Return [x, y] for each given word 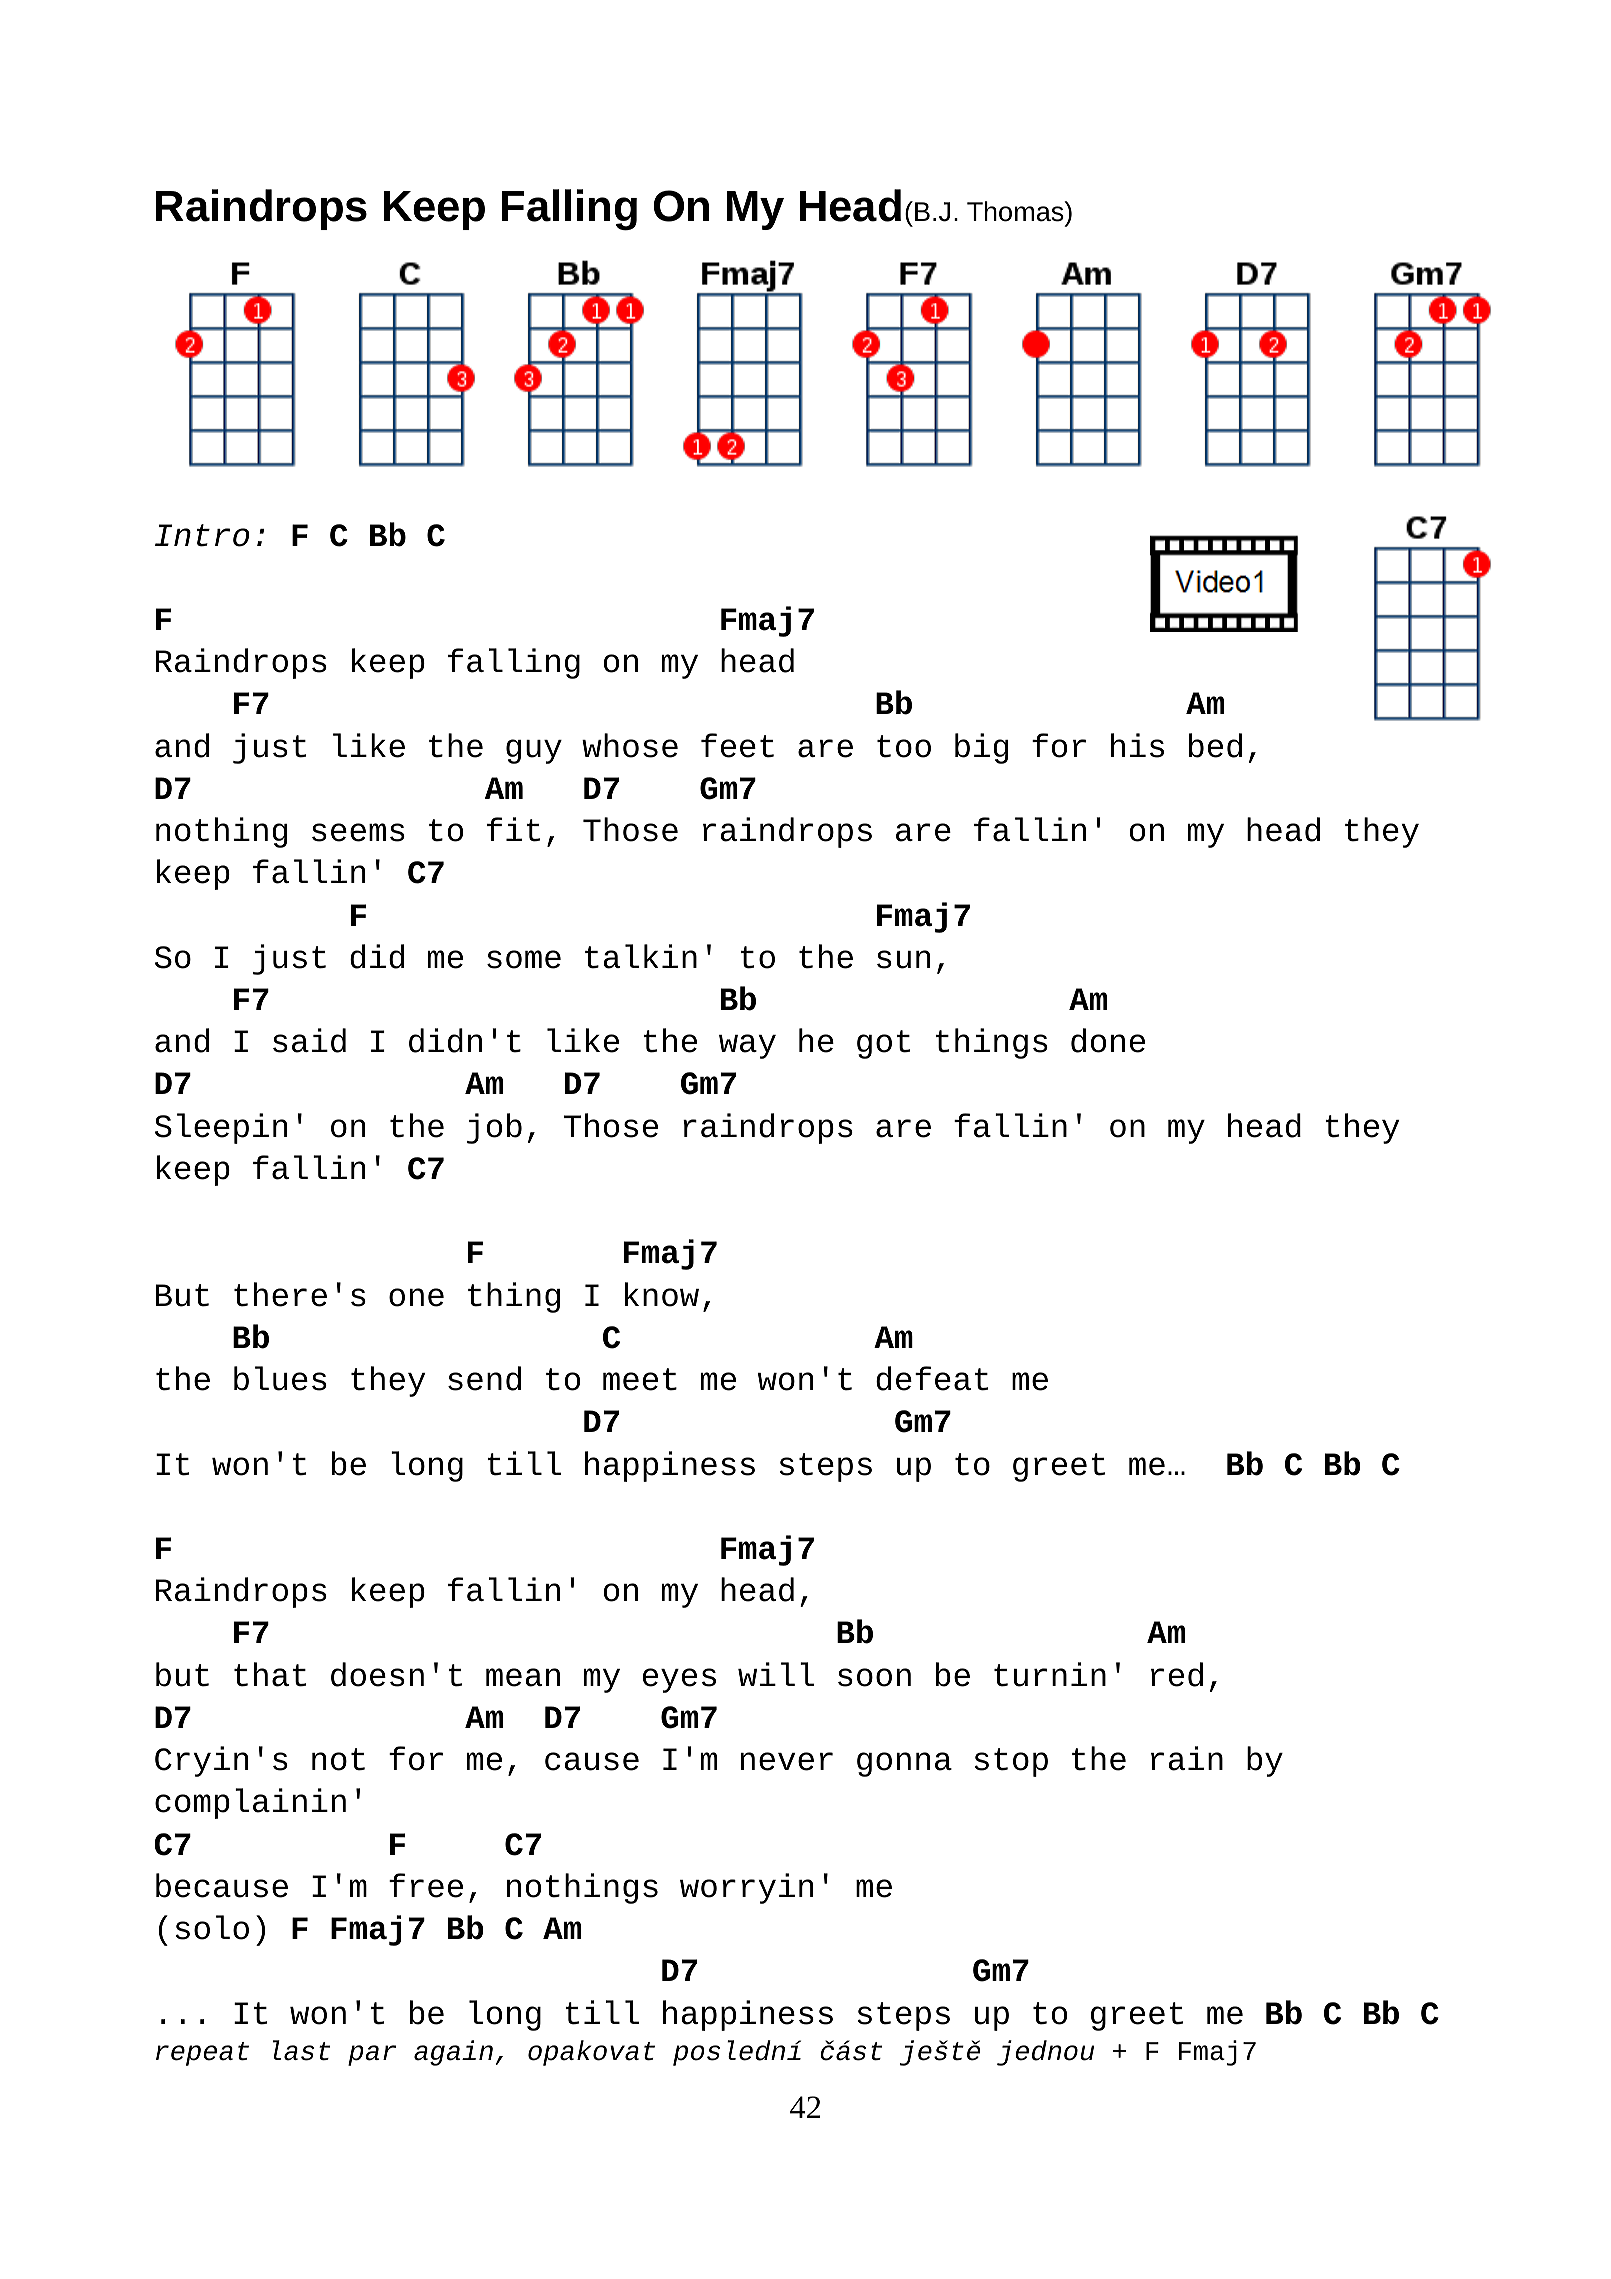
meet [640, 1379]
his [1137, 745]
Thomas [1016, 211]
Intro [202, 535]
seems [358, 832]
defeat [932, 1378]
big [981, 748]
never [787, 1761]
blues [280, 1378]
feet [737, 745]
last [301, 2050]
